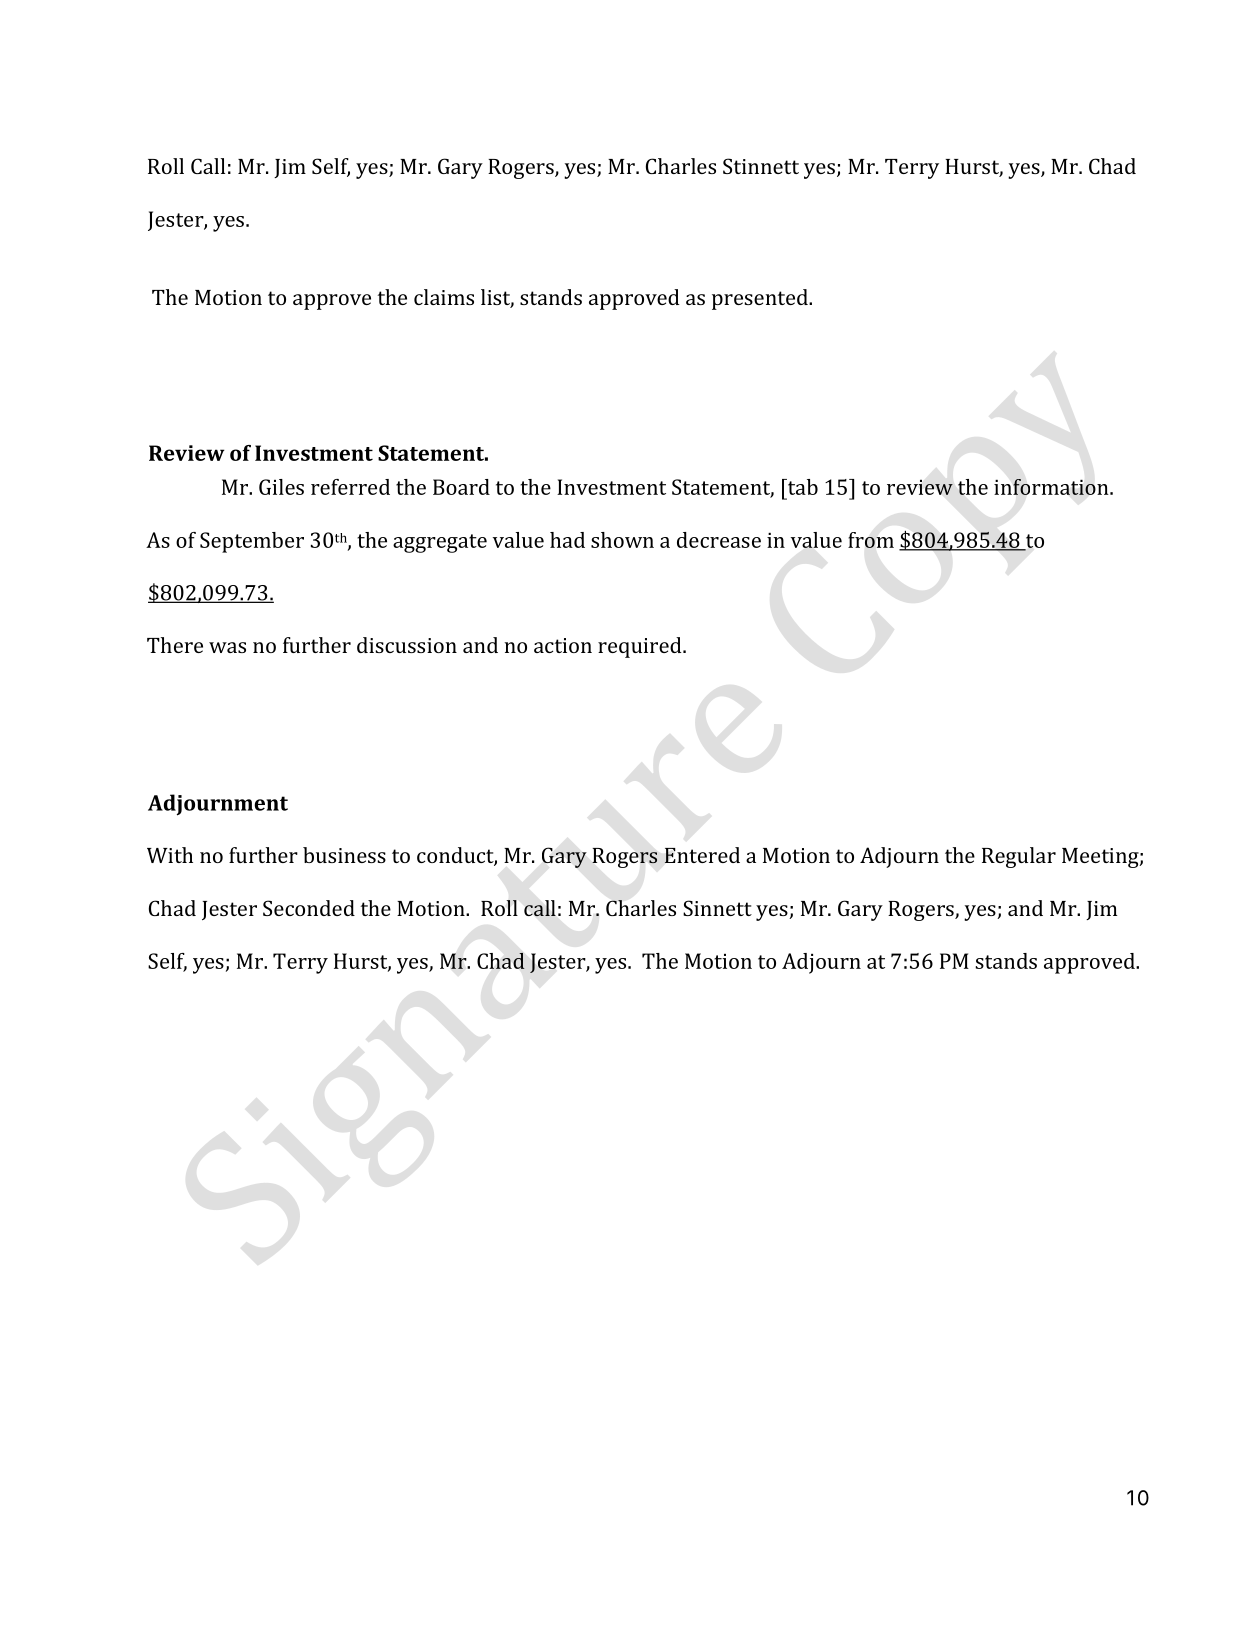 The image size is (1258, 1628). I want to click on information, so click(1052, 487).
